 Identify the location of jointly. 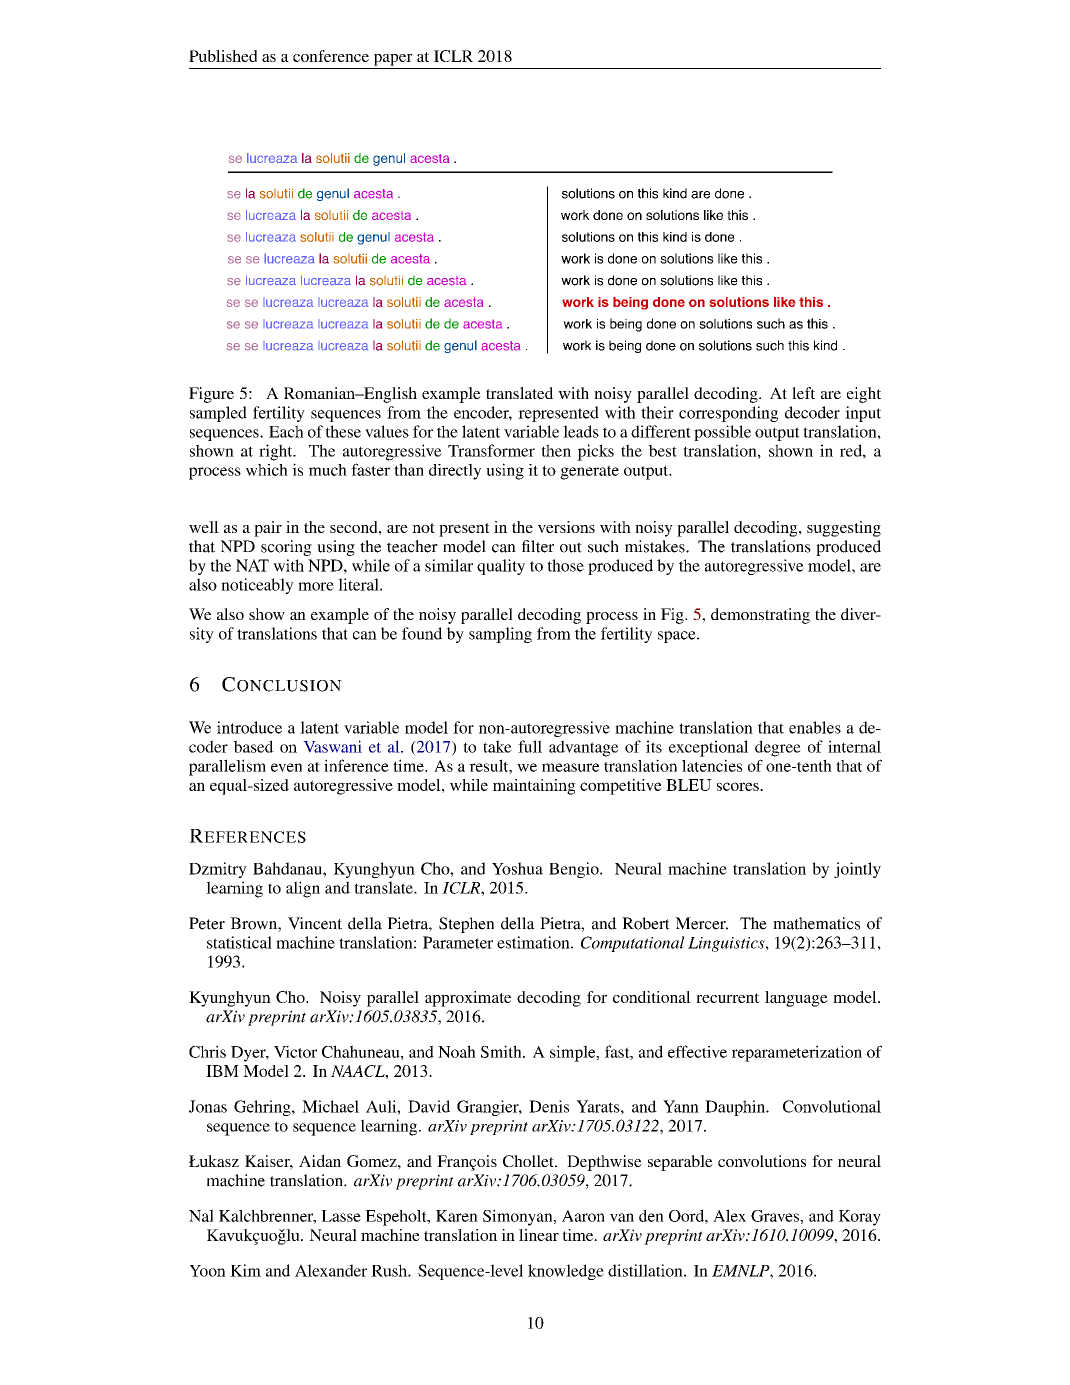
(857, 870).
